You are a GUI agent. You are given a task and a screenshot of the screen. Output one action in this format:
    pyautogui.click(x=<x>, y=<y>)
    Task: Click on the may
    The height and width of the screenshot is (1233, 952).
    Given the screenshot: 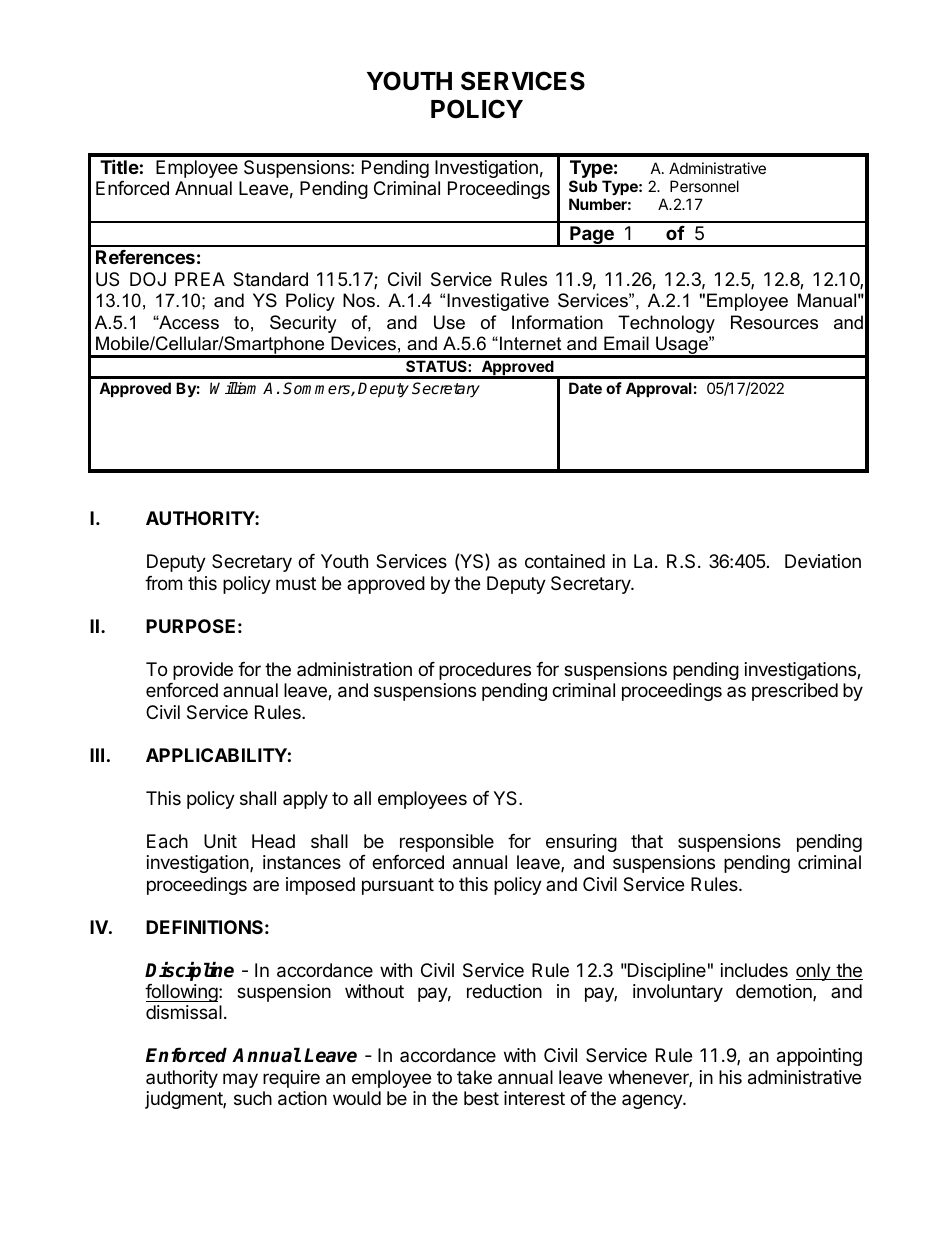 What is the action you would take?
    pyautogui.click(x=240, y=1080)
